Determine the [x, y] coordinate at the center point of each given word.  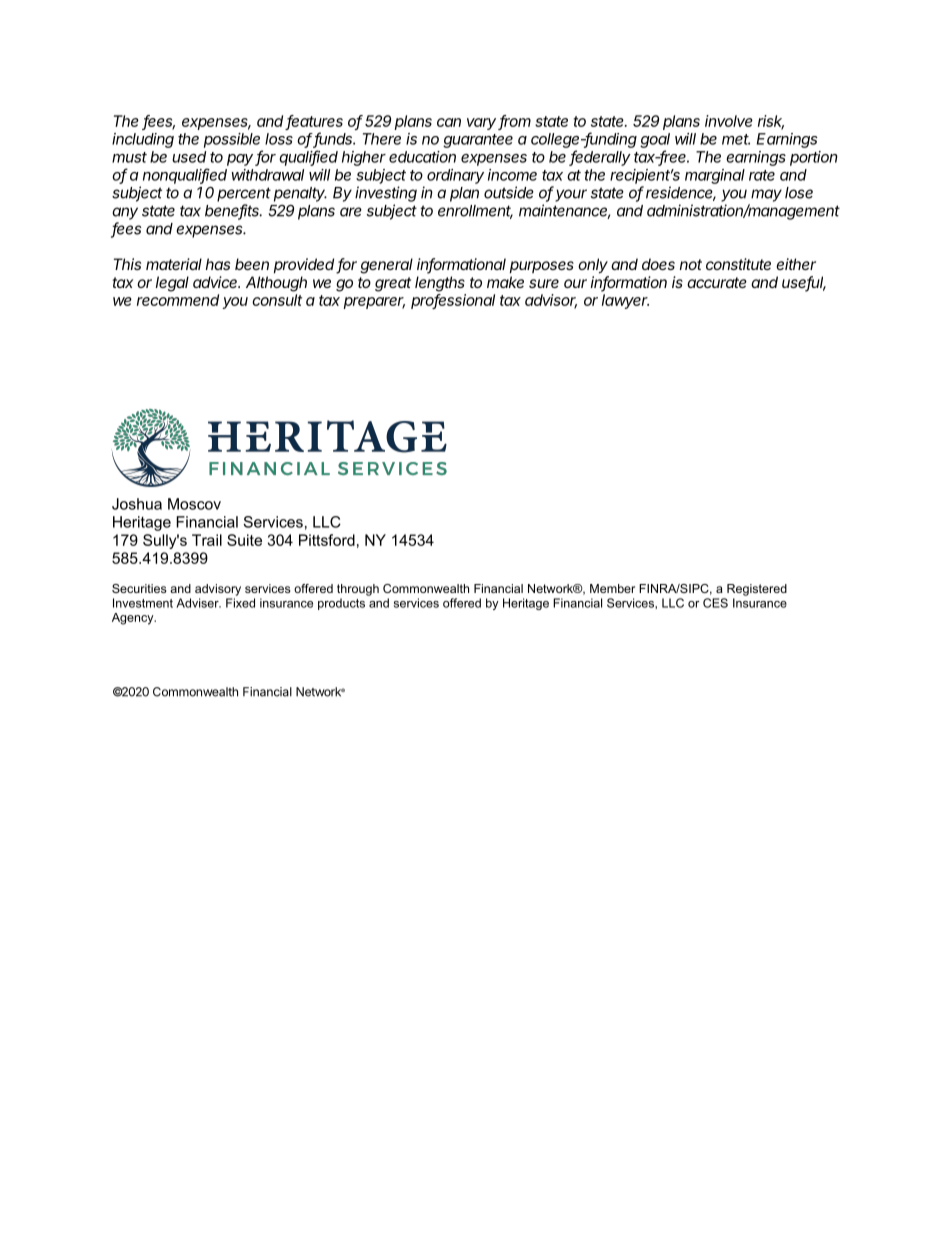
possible [232, 140]
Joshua [137, 504]
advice [216, 282]
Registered [757, 590]
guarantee [478, 141]
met [736, 139]
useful [804, 283]
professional [453, 301]
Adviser [198, 603]
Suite [244, 540]
